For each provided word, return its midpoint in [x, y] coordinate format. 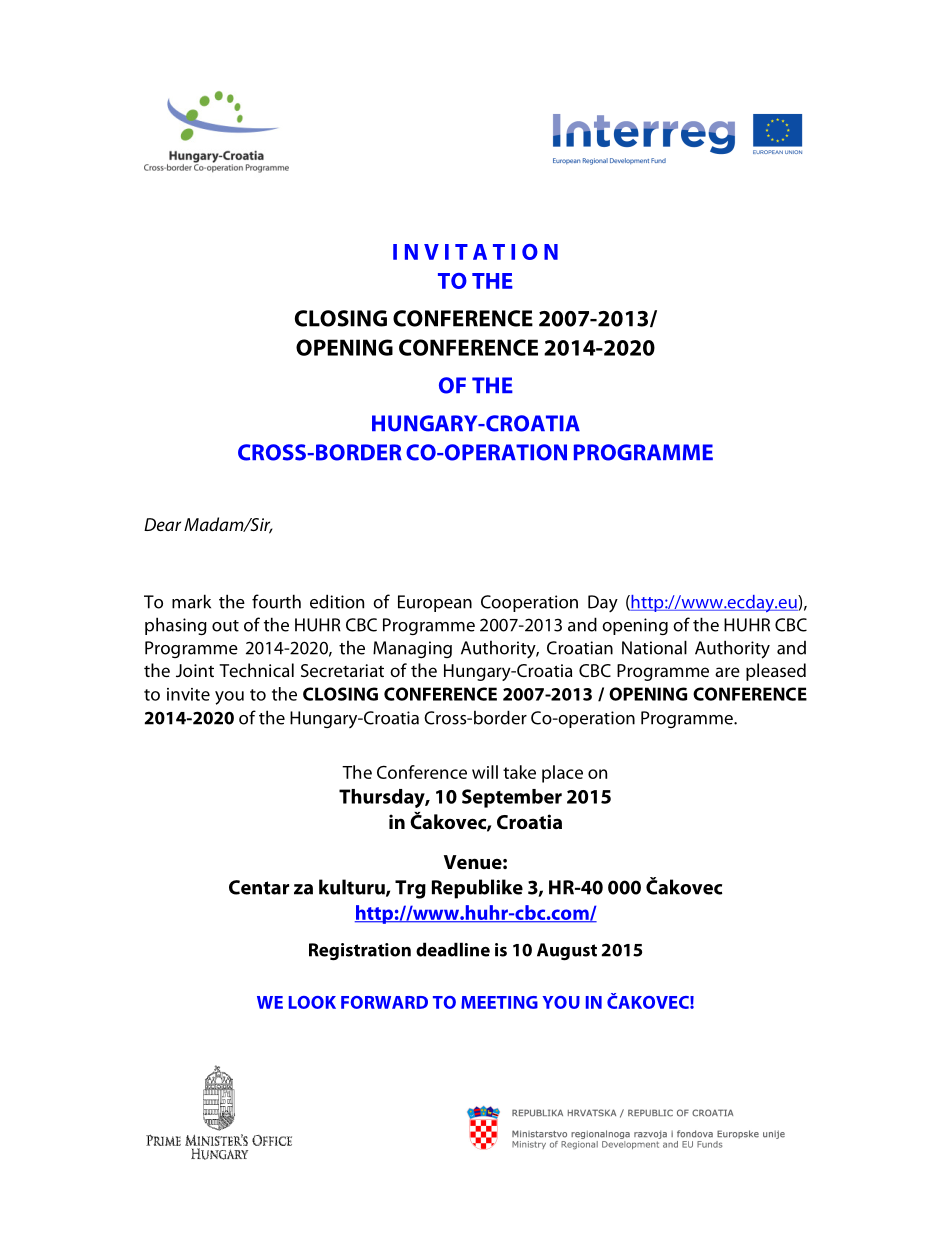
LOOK [312, 1002]
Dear [162, 524]
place [562, 774]
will [485, 772]
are [727, 672]
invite [188, 694]
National [654, 647]
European [435, 603]
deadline [453, 949]
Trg [410, 889]
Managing [412, 649]
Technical [256, 670]
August [567, 952]
